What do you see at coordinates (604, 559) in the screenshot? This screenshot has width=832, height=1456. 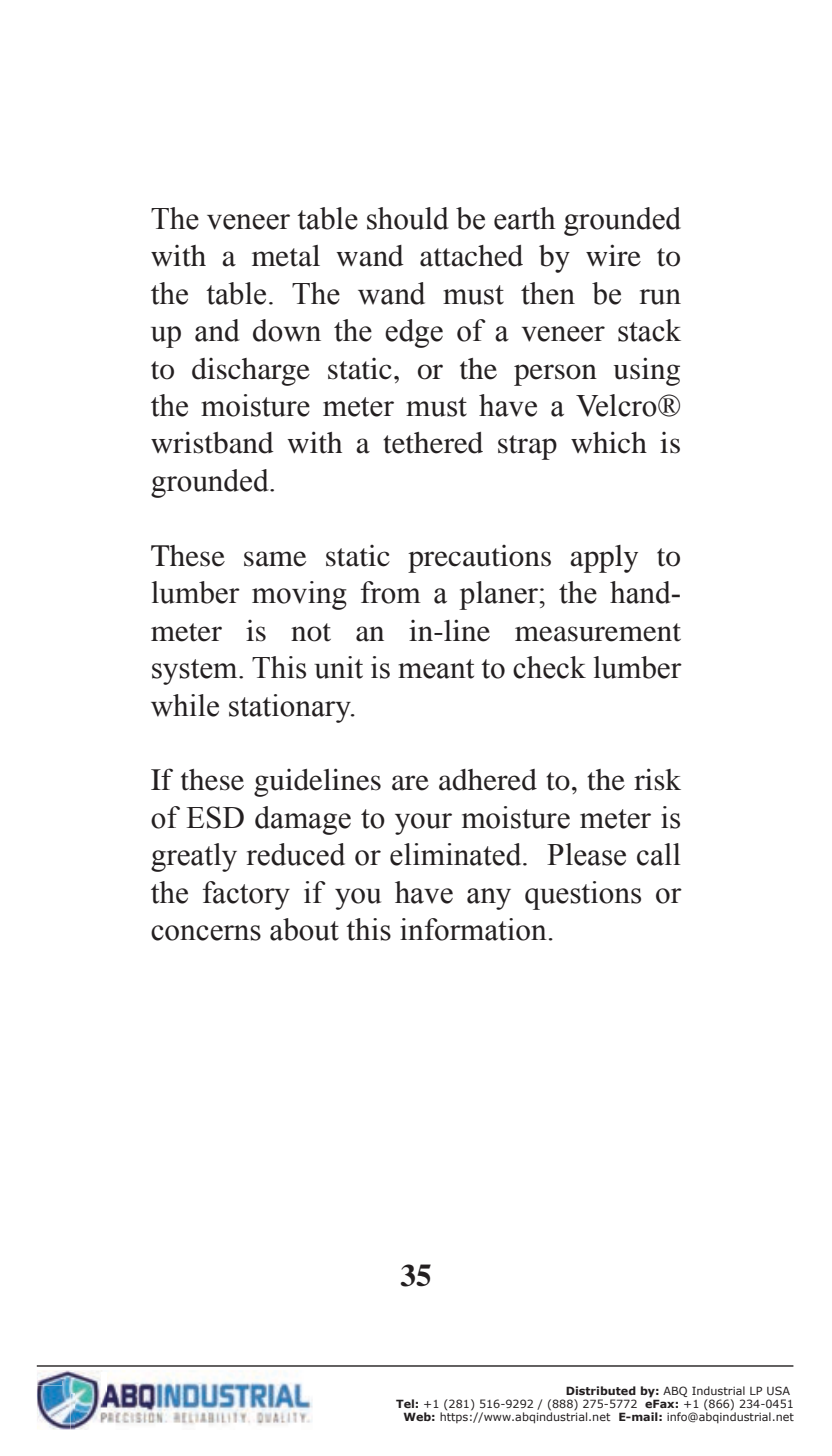 I see `apply` at bounding box center [604, 559].
